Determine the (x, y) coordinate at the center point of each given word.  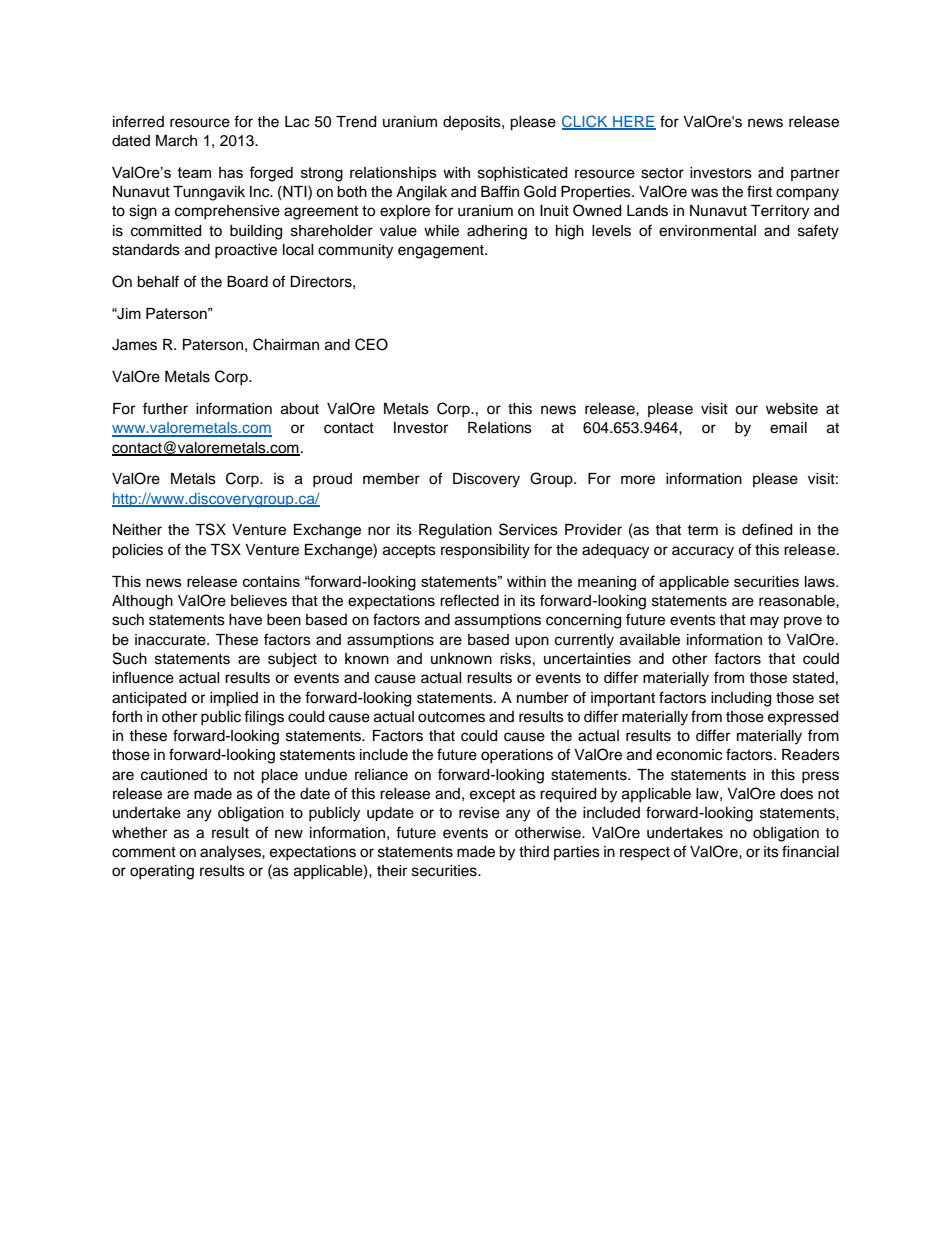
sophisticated (522, 174)
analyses (231, 853)
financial (810, 851)
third (534, 851)
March (176, 141)
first (759, 191)
